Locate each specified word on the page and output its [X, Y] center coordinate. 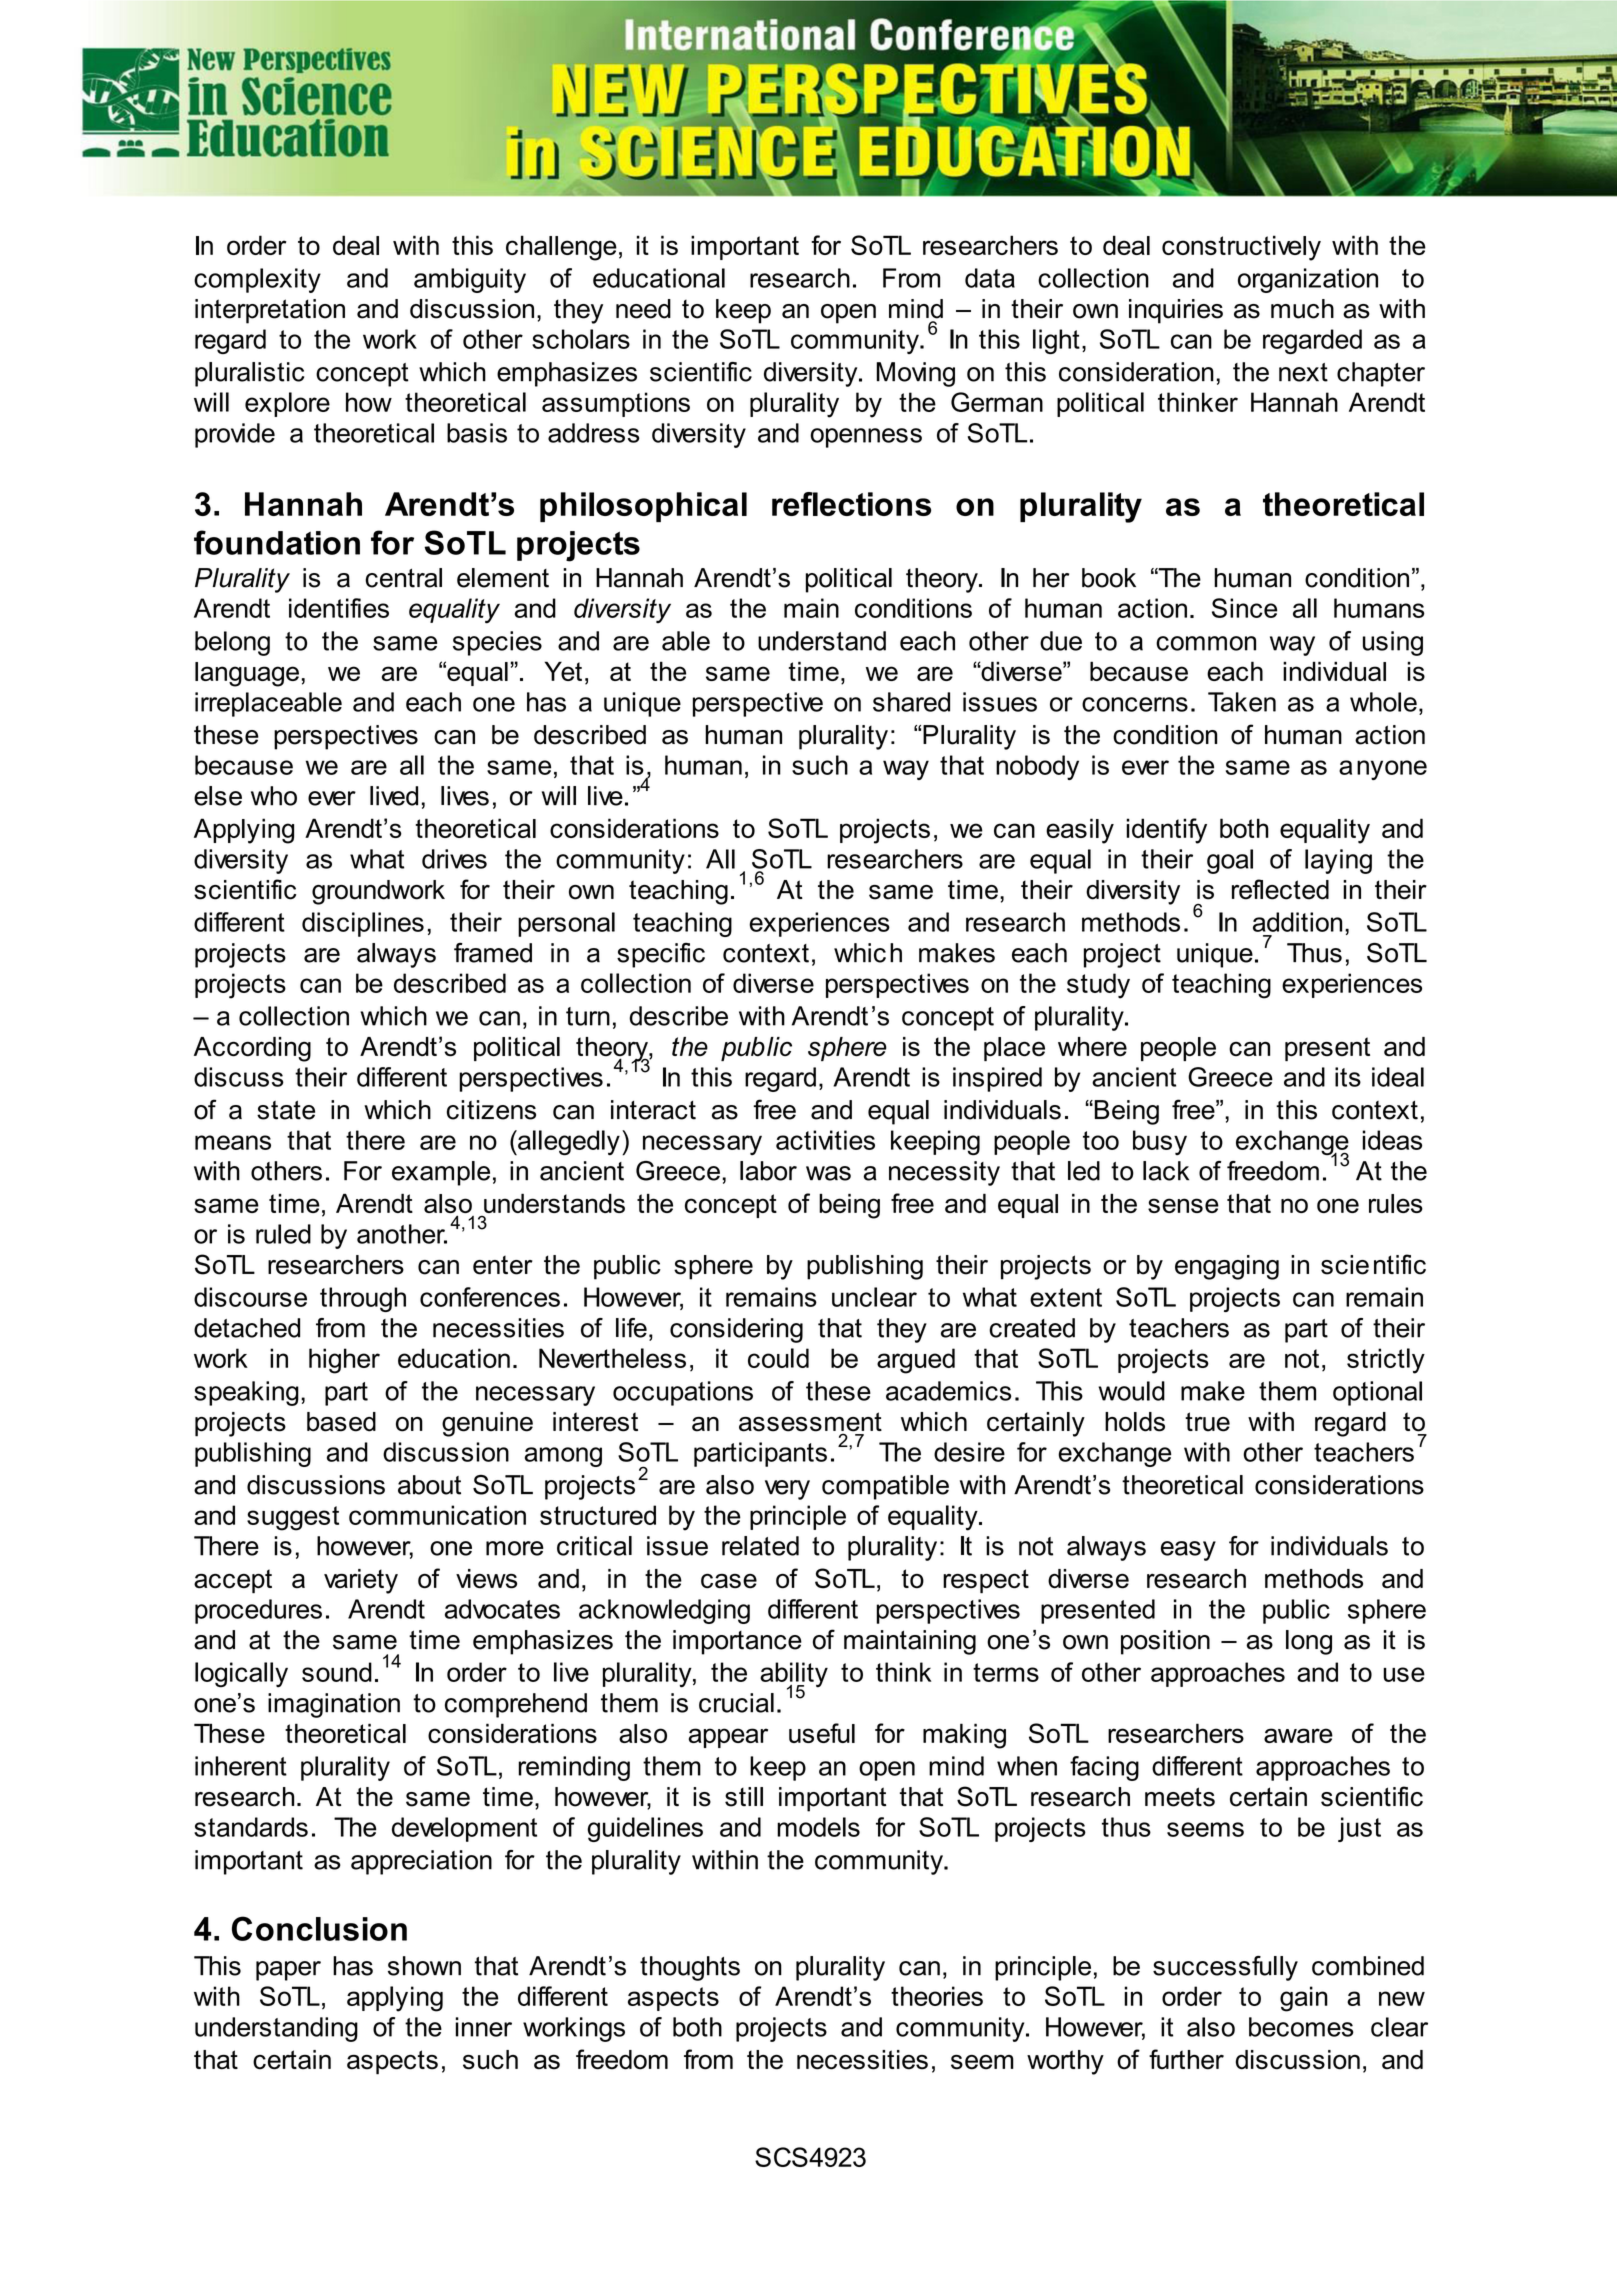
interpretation [270, 311]
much [1302, 309]
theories [937, 1996]
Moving [915, 374]
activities [825, 1140]
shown [424, 1966]
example [441, 1173]
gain [1304, 1999]
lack [1166, 1171]
